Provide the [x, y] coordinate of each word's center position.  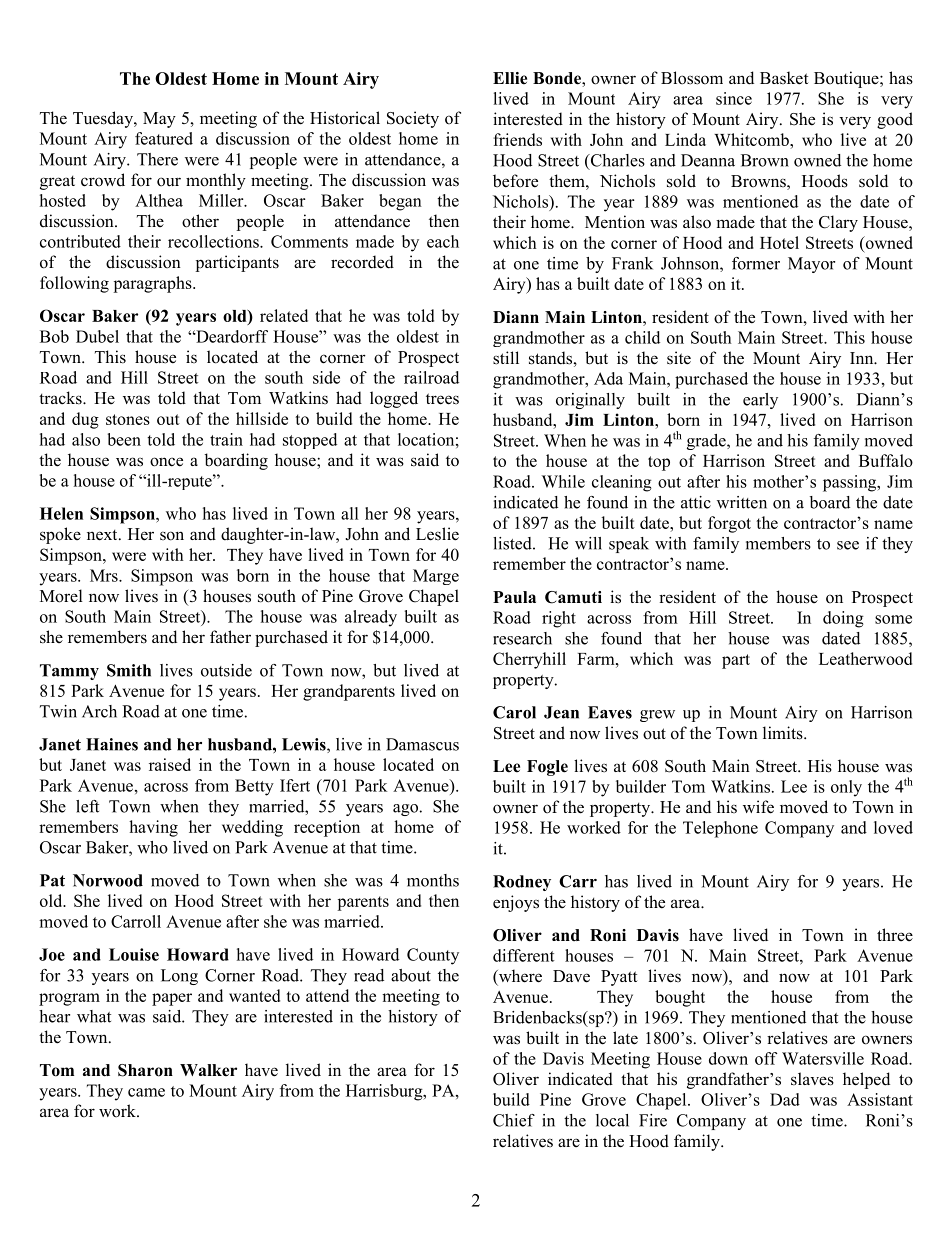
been [124, 439]
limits [784, 733]
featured [164, 138]
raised [170, 764]
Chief [514, 1120]
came [146, 1092]
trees [442, 399]
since [734, 98]
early [760, 401]
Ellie [510, 78]
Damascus [422, 744]
